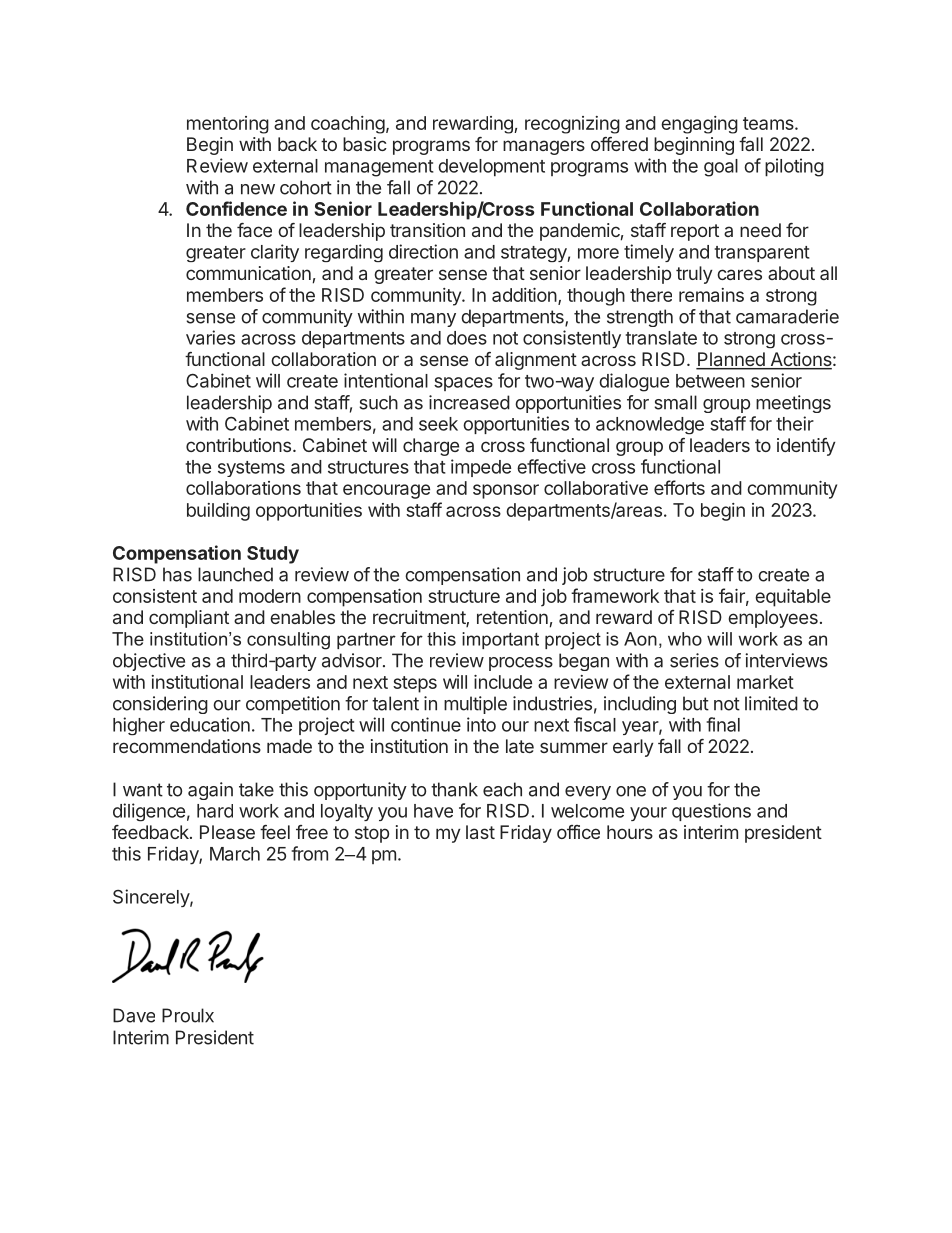  What do you see at coordinates (491, 168) in the page?
I see `development` at bounding box center [491, 168].
